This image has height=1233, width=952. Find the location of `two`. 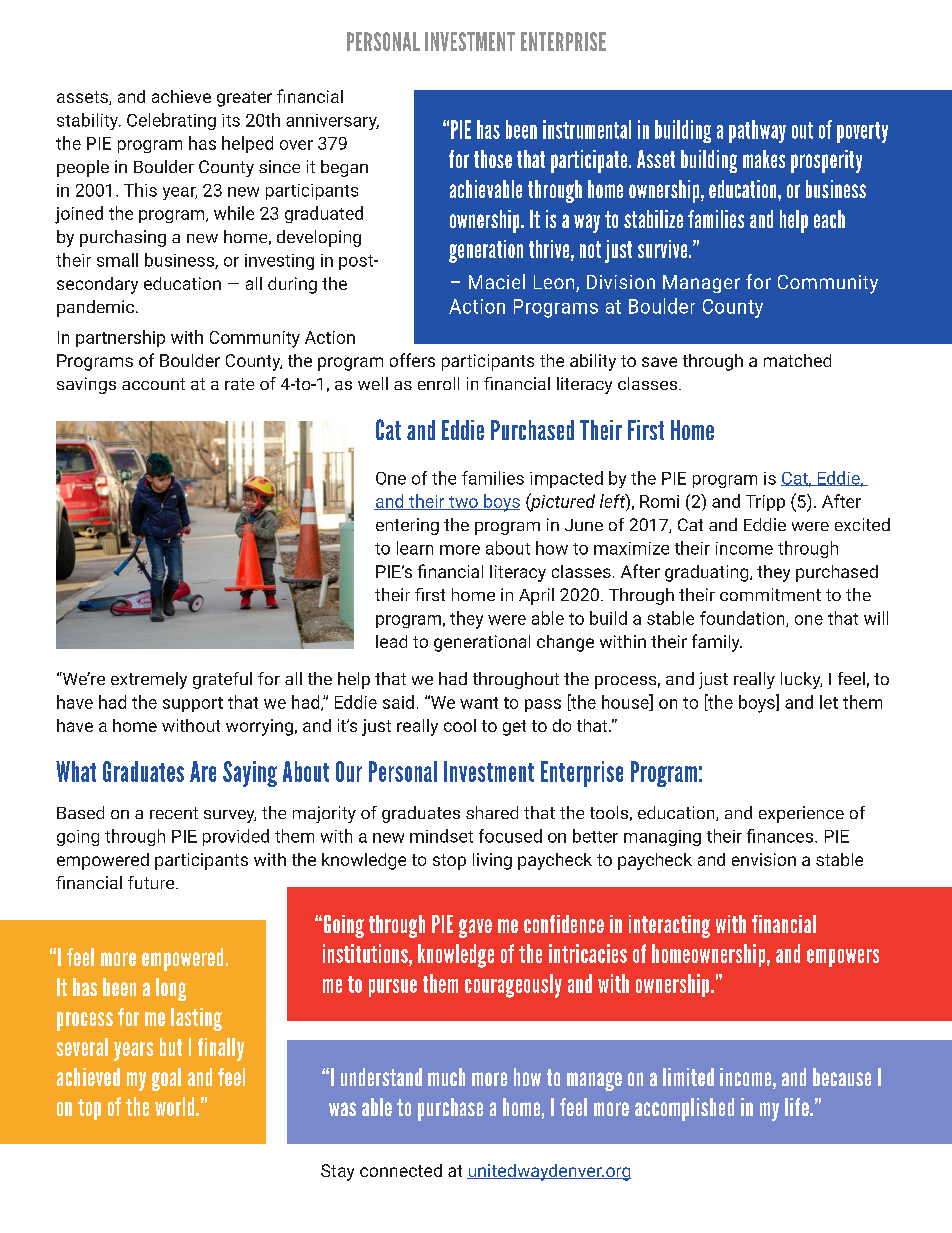

two is located at coordinates (463, 503).
